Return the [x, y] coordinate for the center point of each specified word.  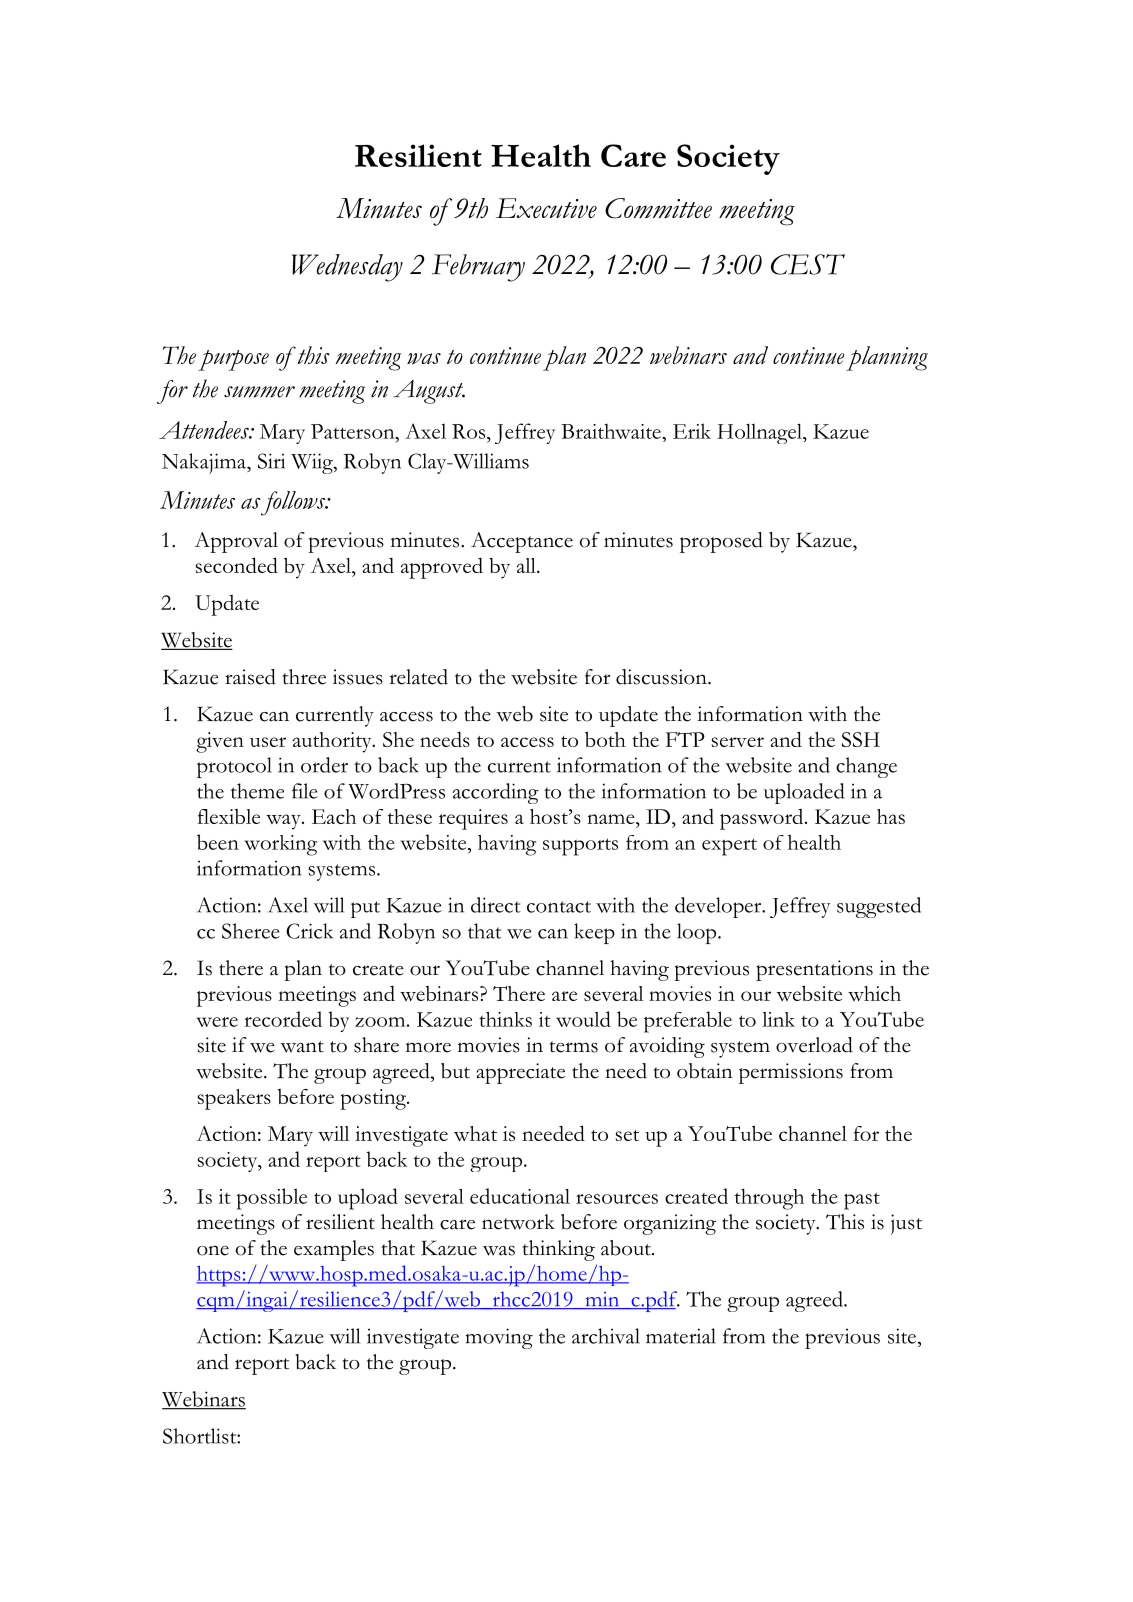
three [304, 677]
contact [559, 907]
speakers [234, 1099]
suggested [879, 907]
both [605, 739]
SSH [861, 739]
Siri [271, 461]
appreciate [520, 1073]
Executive [546, 208]
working [280, 845]
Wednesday [347, 268]
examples [334, 1250]
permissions [791, 1073]
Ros [468, 431]
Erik [692, 431]
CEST [808, 264]
